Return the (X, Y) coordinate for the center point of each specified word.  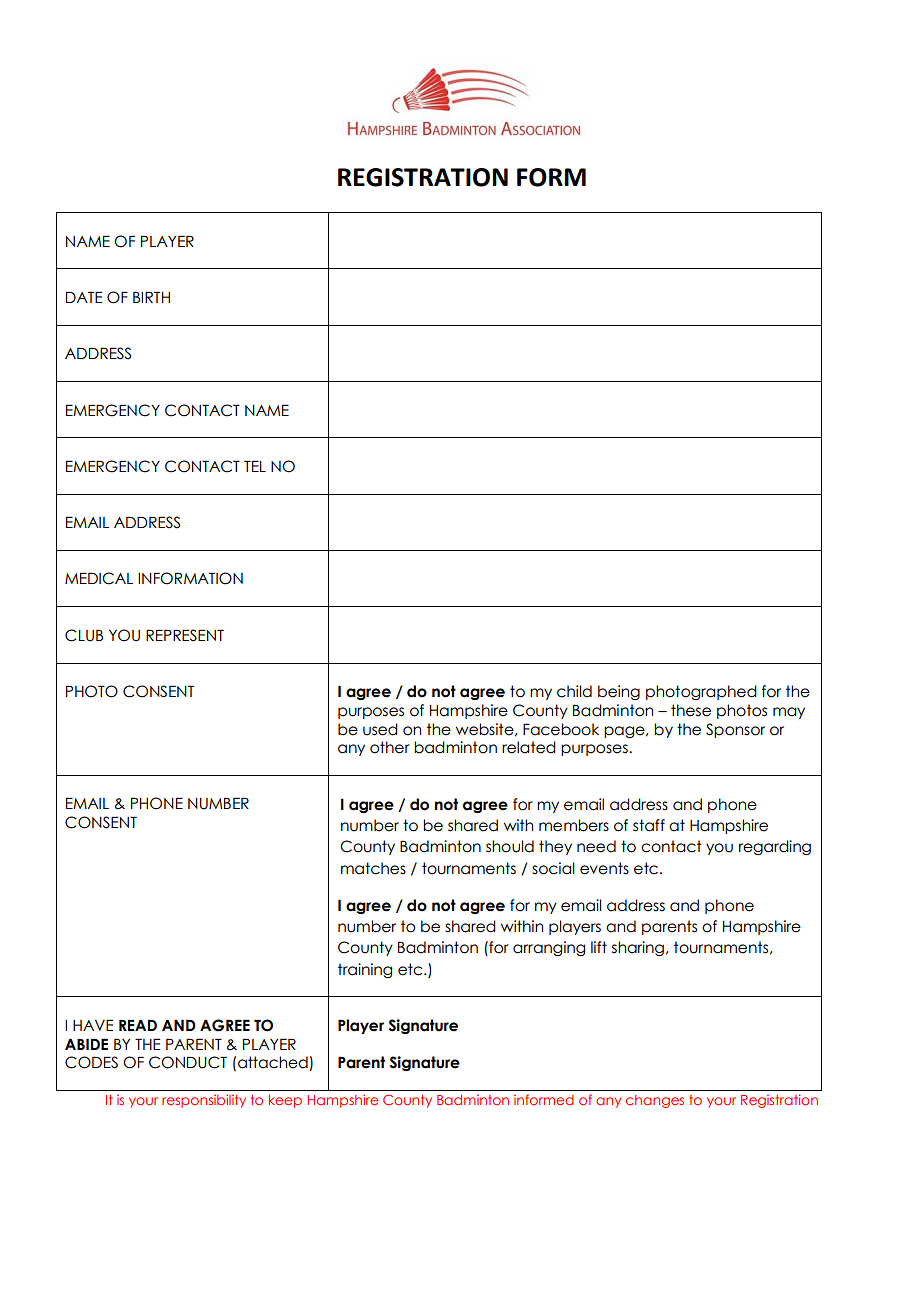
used (380, 729)
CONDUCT (188, 1062)
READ (138, 1025)
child (574, 691)
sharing (638, 948)
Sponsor (735, 730)
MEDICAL (99, 578)
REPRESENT (185, 635)
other (390, 747)
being (619, 692)
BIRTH (151, 297)
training (365, 970)
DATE (84, 297)
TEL (255, 466)
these (691, 710)
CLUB (84, 635)
